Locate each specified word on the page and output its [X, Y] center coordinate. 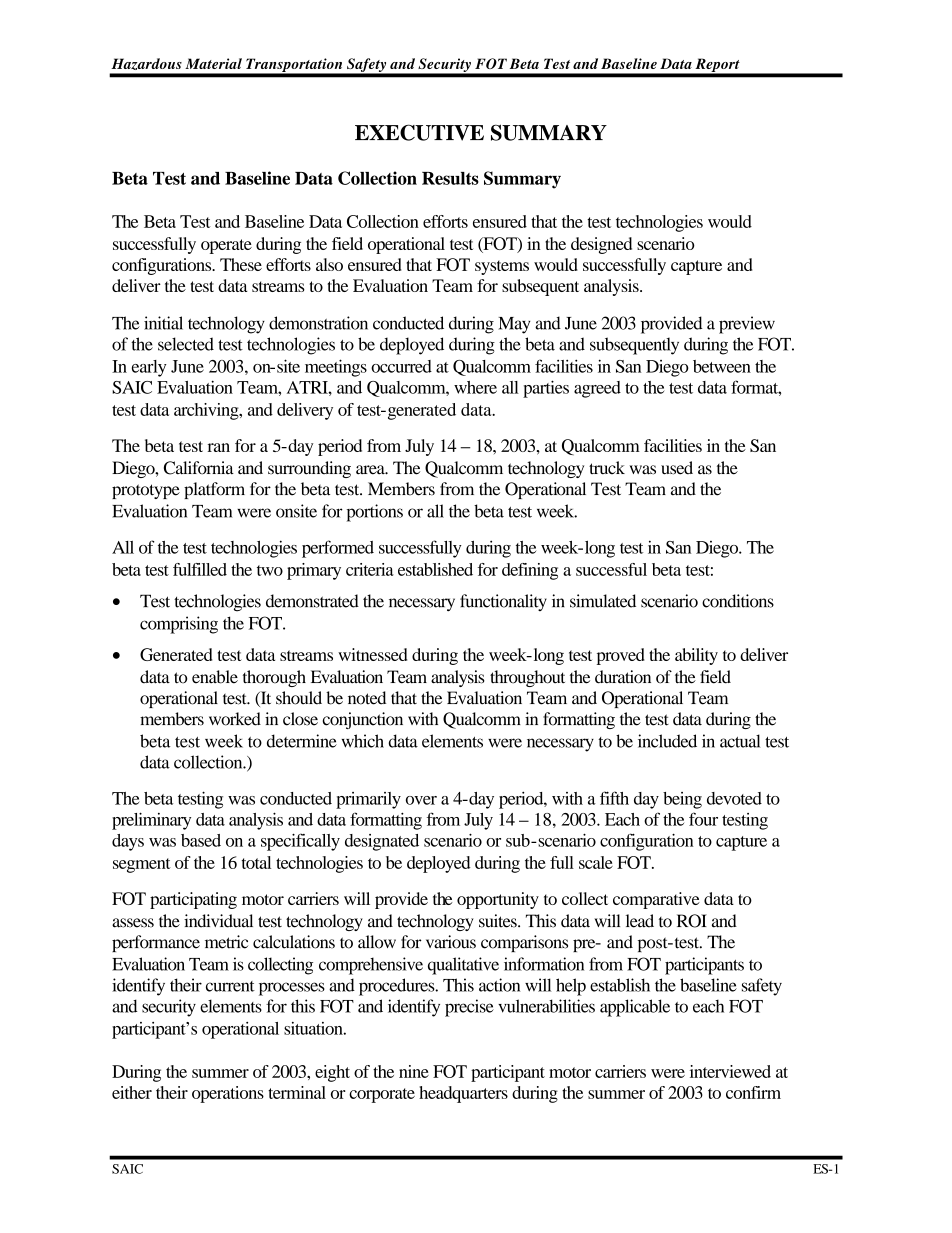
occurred [401, 366]
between [722, 366]
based [201, 840]
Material [213, 63]
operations [228, 1094]
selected [186, 344]
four [703, 819]
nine [414, 1071]
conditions [738, 601]
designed [601, 245]
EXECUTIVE [419, 132]
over [421, 800]
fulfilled [200, 569]
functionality [503, 602]
